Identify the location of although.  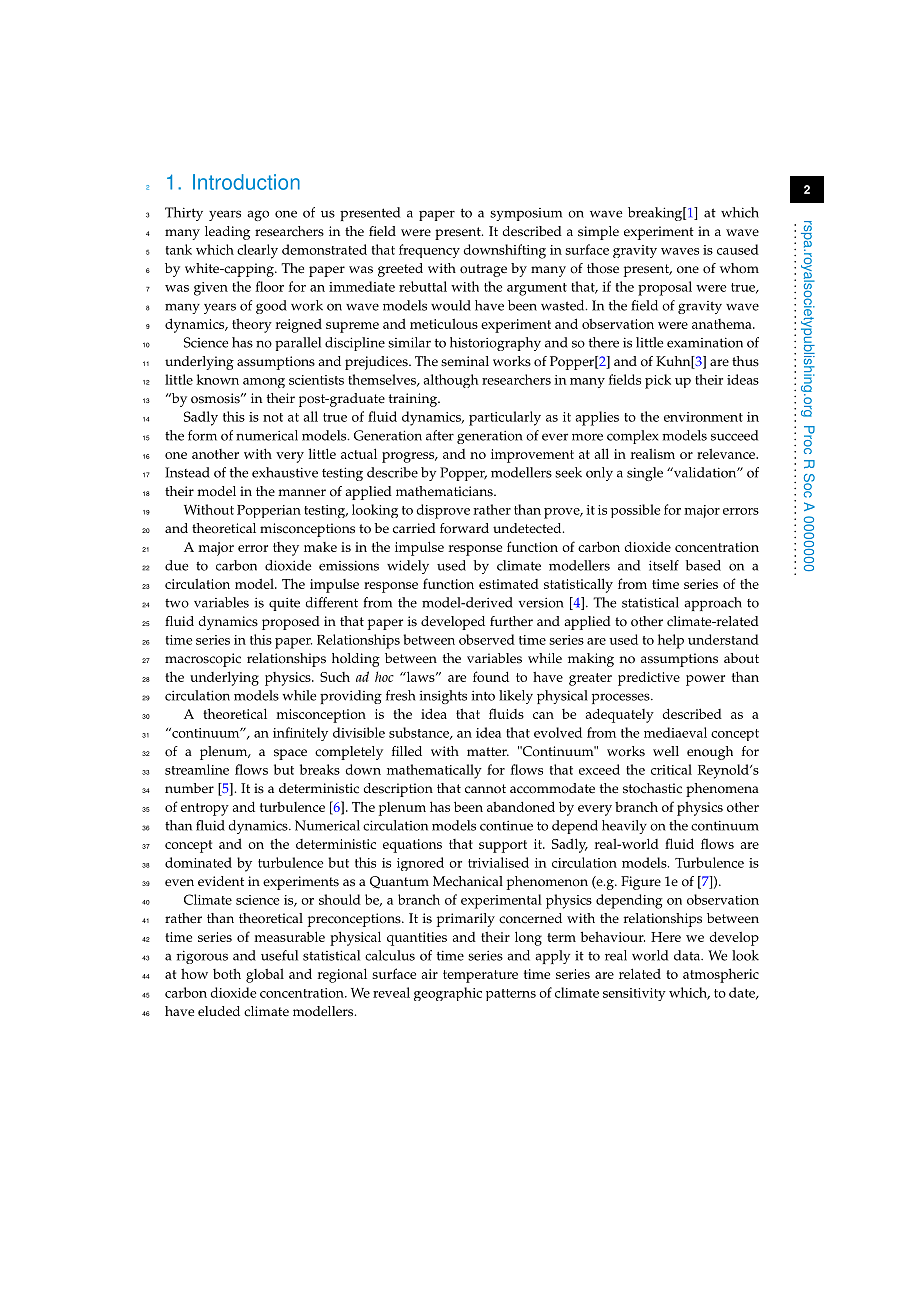
(451, 381).
